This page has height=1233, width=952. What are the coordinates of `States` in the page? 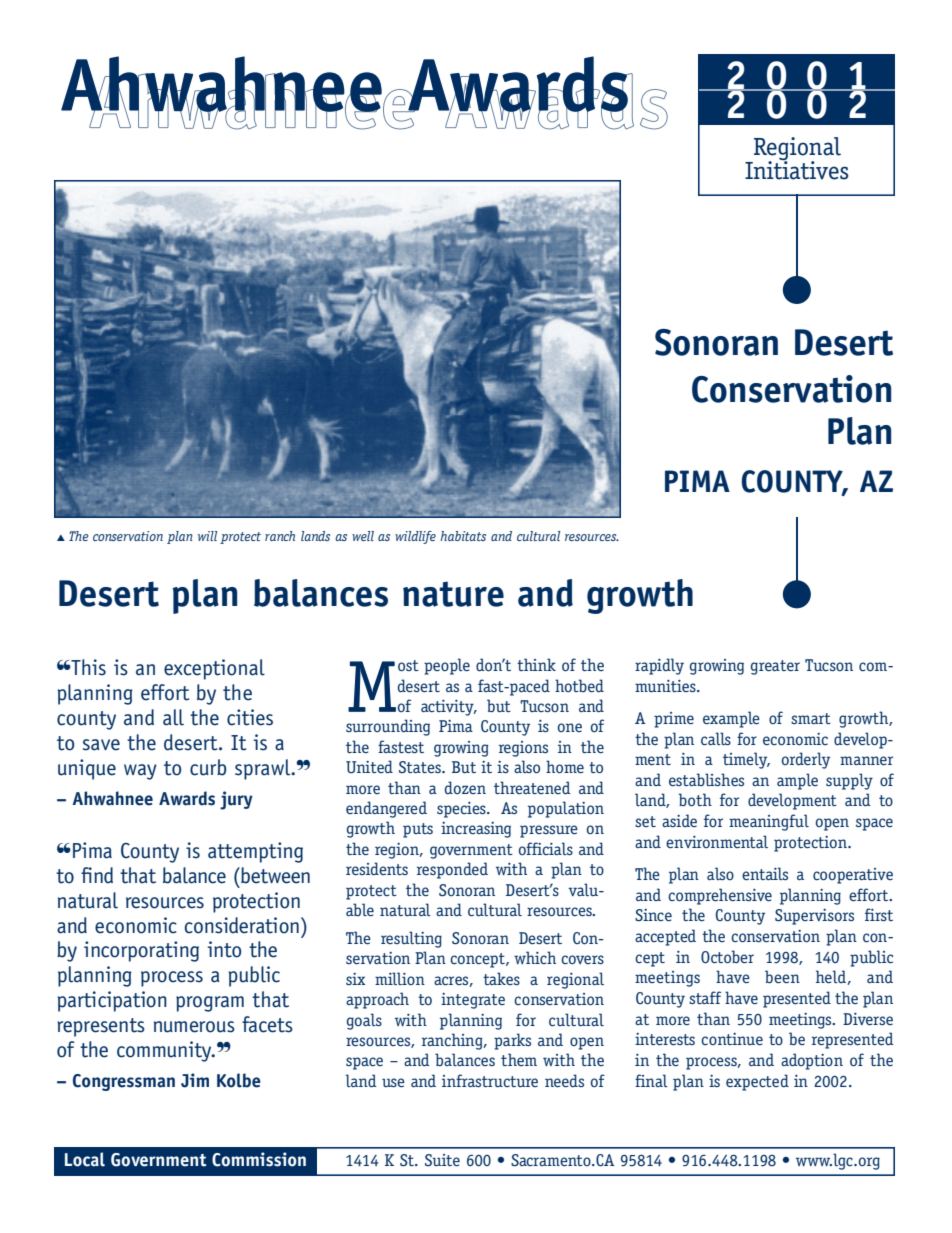 It's located at (421, 767).
